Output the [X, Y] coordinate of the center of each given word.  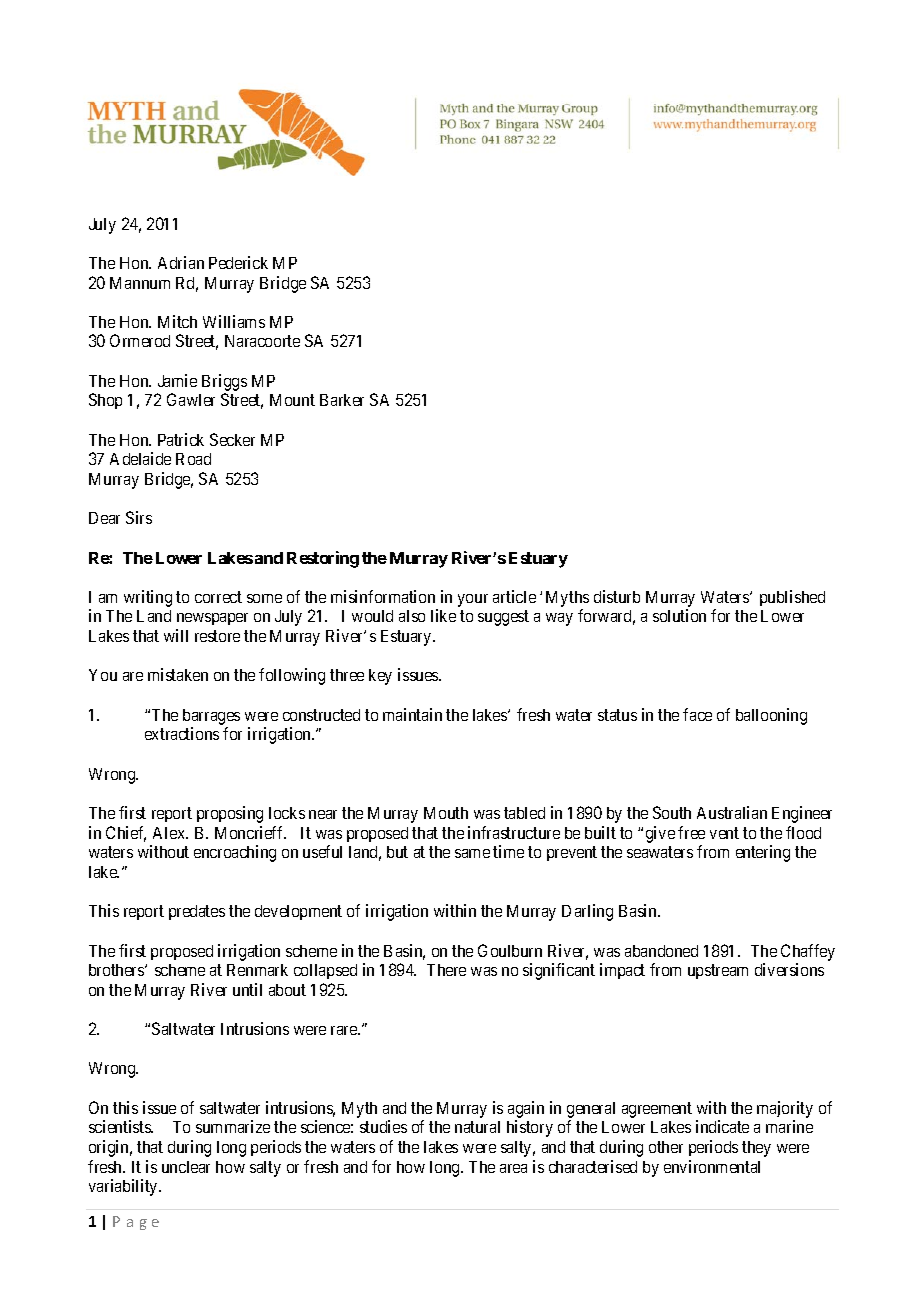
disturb [617, 596]
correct [218, 597]
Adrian [181, 262]
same [472, 853]
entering [763, 853]
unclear [186, 1167]
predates [197, 912]
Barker [342, 400]
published [792, 598]
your [473, 600]
